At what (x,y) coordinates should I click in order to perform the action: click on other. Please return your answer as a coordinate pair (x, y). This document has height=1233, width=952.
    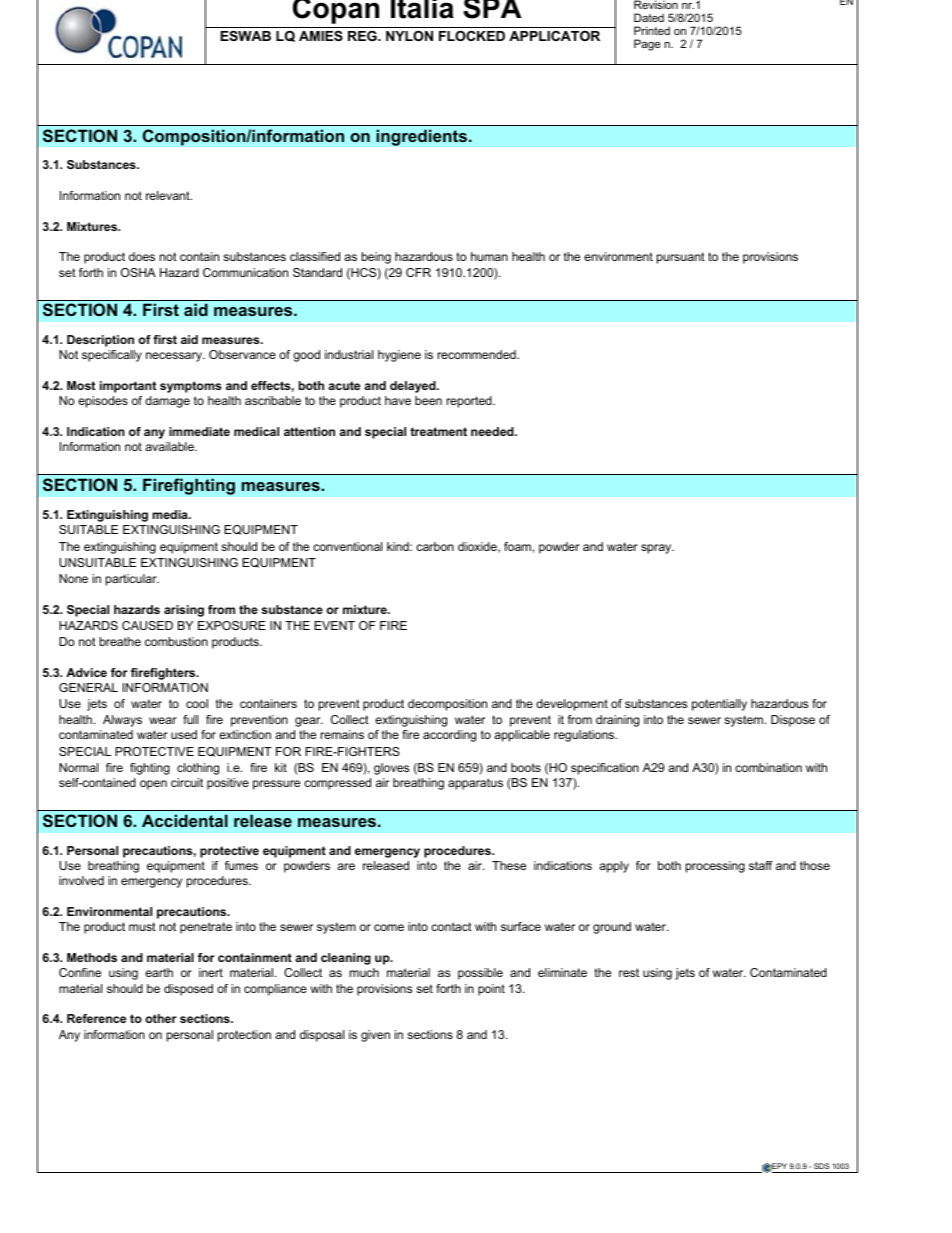
    Looking at the image, I should click on (161, 1018).
